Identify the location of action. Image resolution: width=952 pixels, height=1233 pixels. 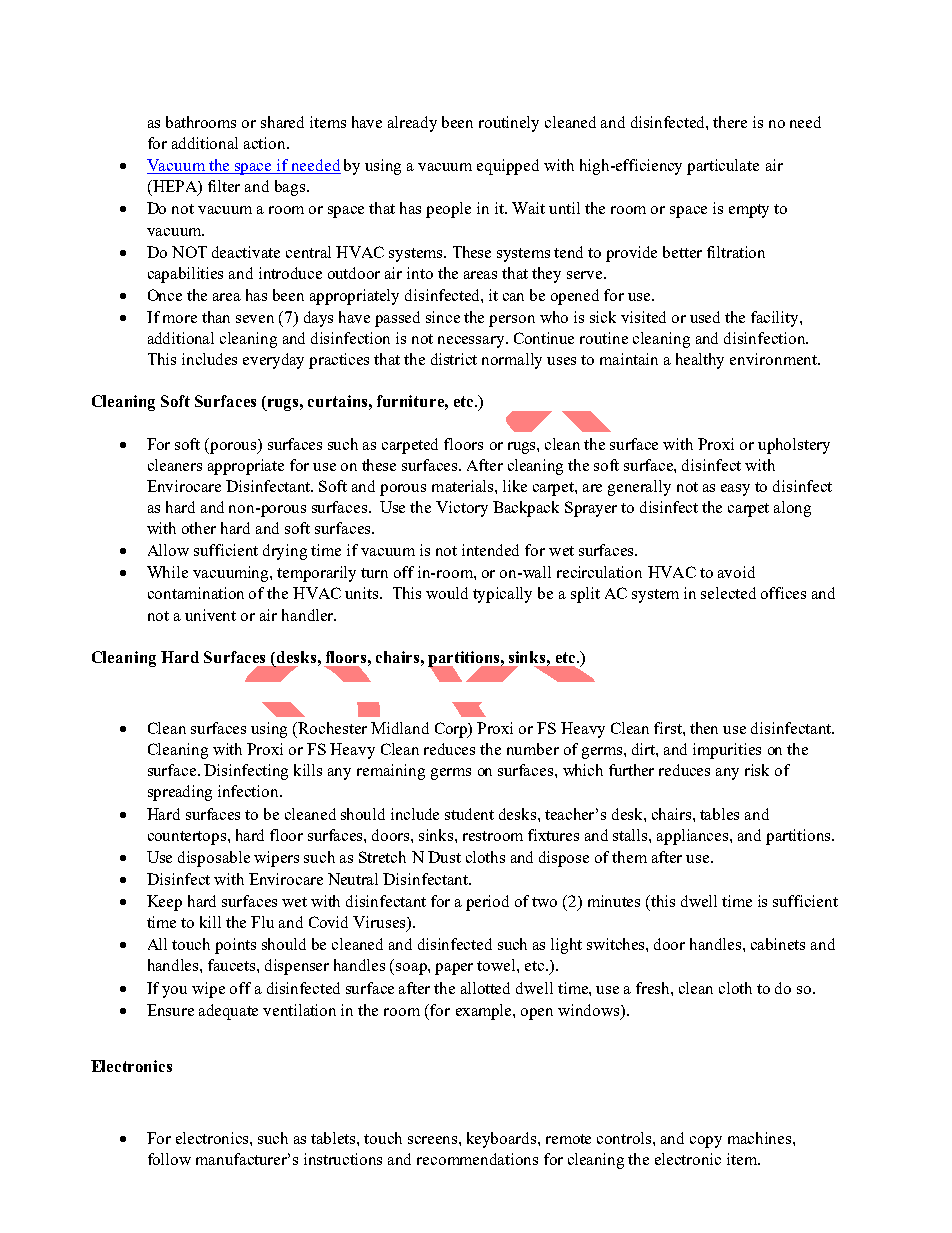
(266, 143).
